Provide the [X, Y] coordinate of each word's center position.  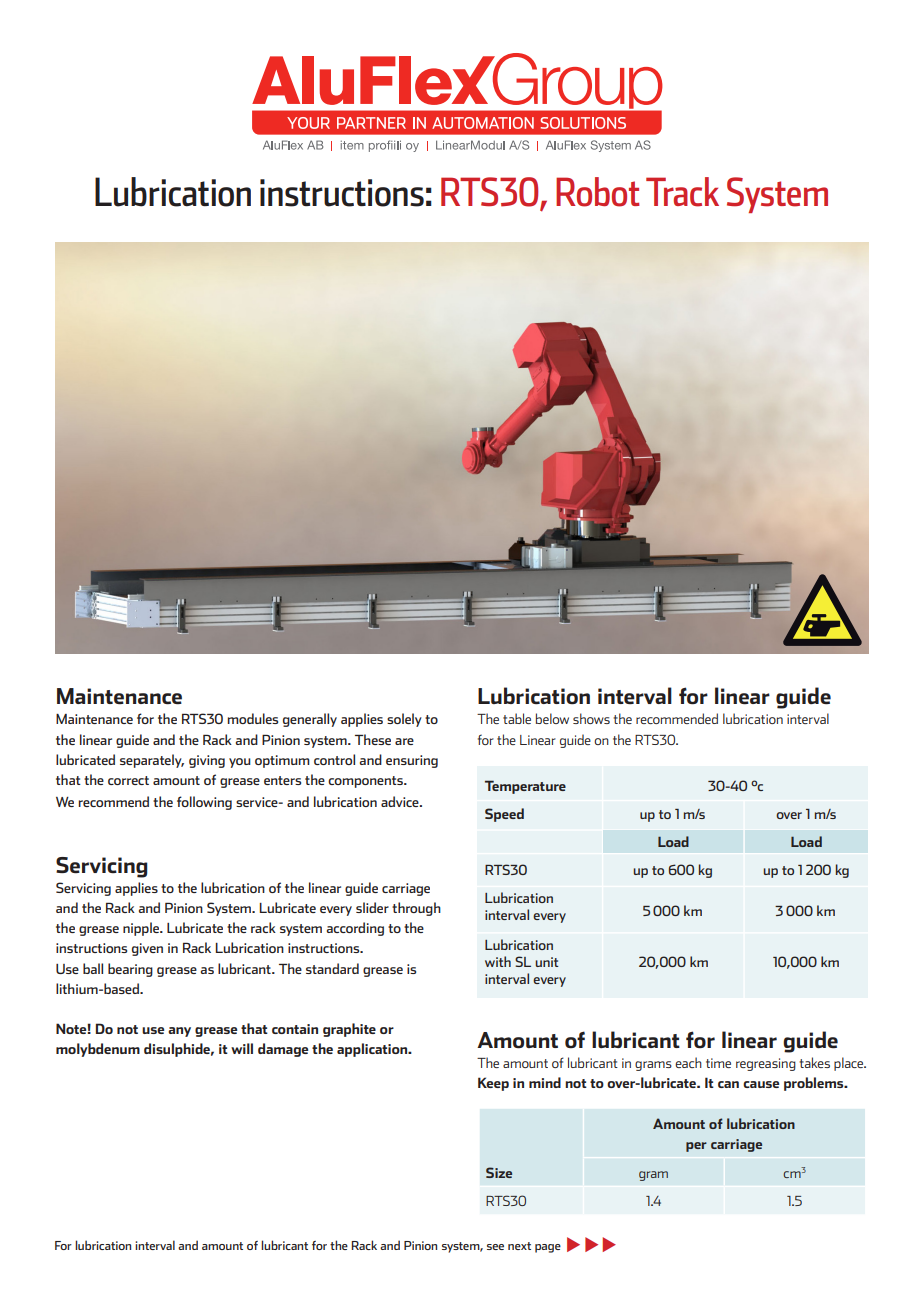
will [242, 1048]
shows [591, 718]
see [495, 1247]
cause [761, 1084]
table [517, 718]
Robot [598, 192]
